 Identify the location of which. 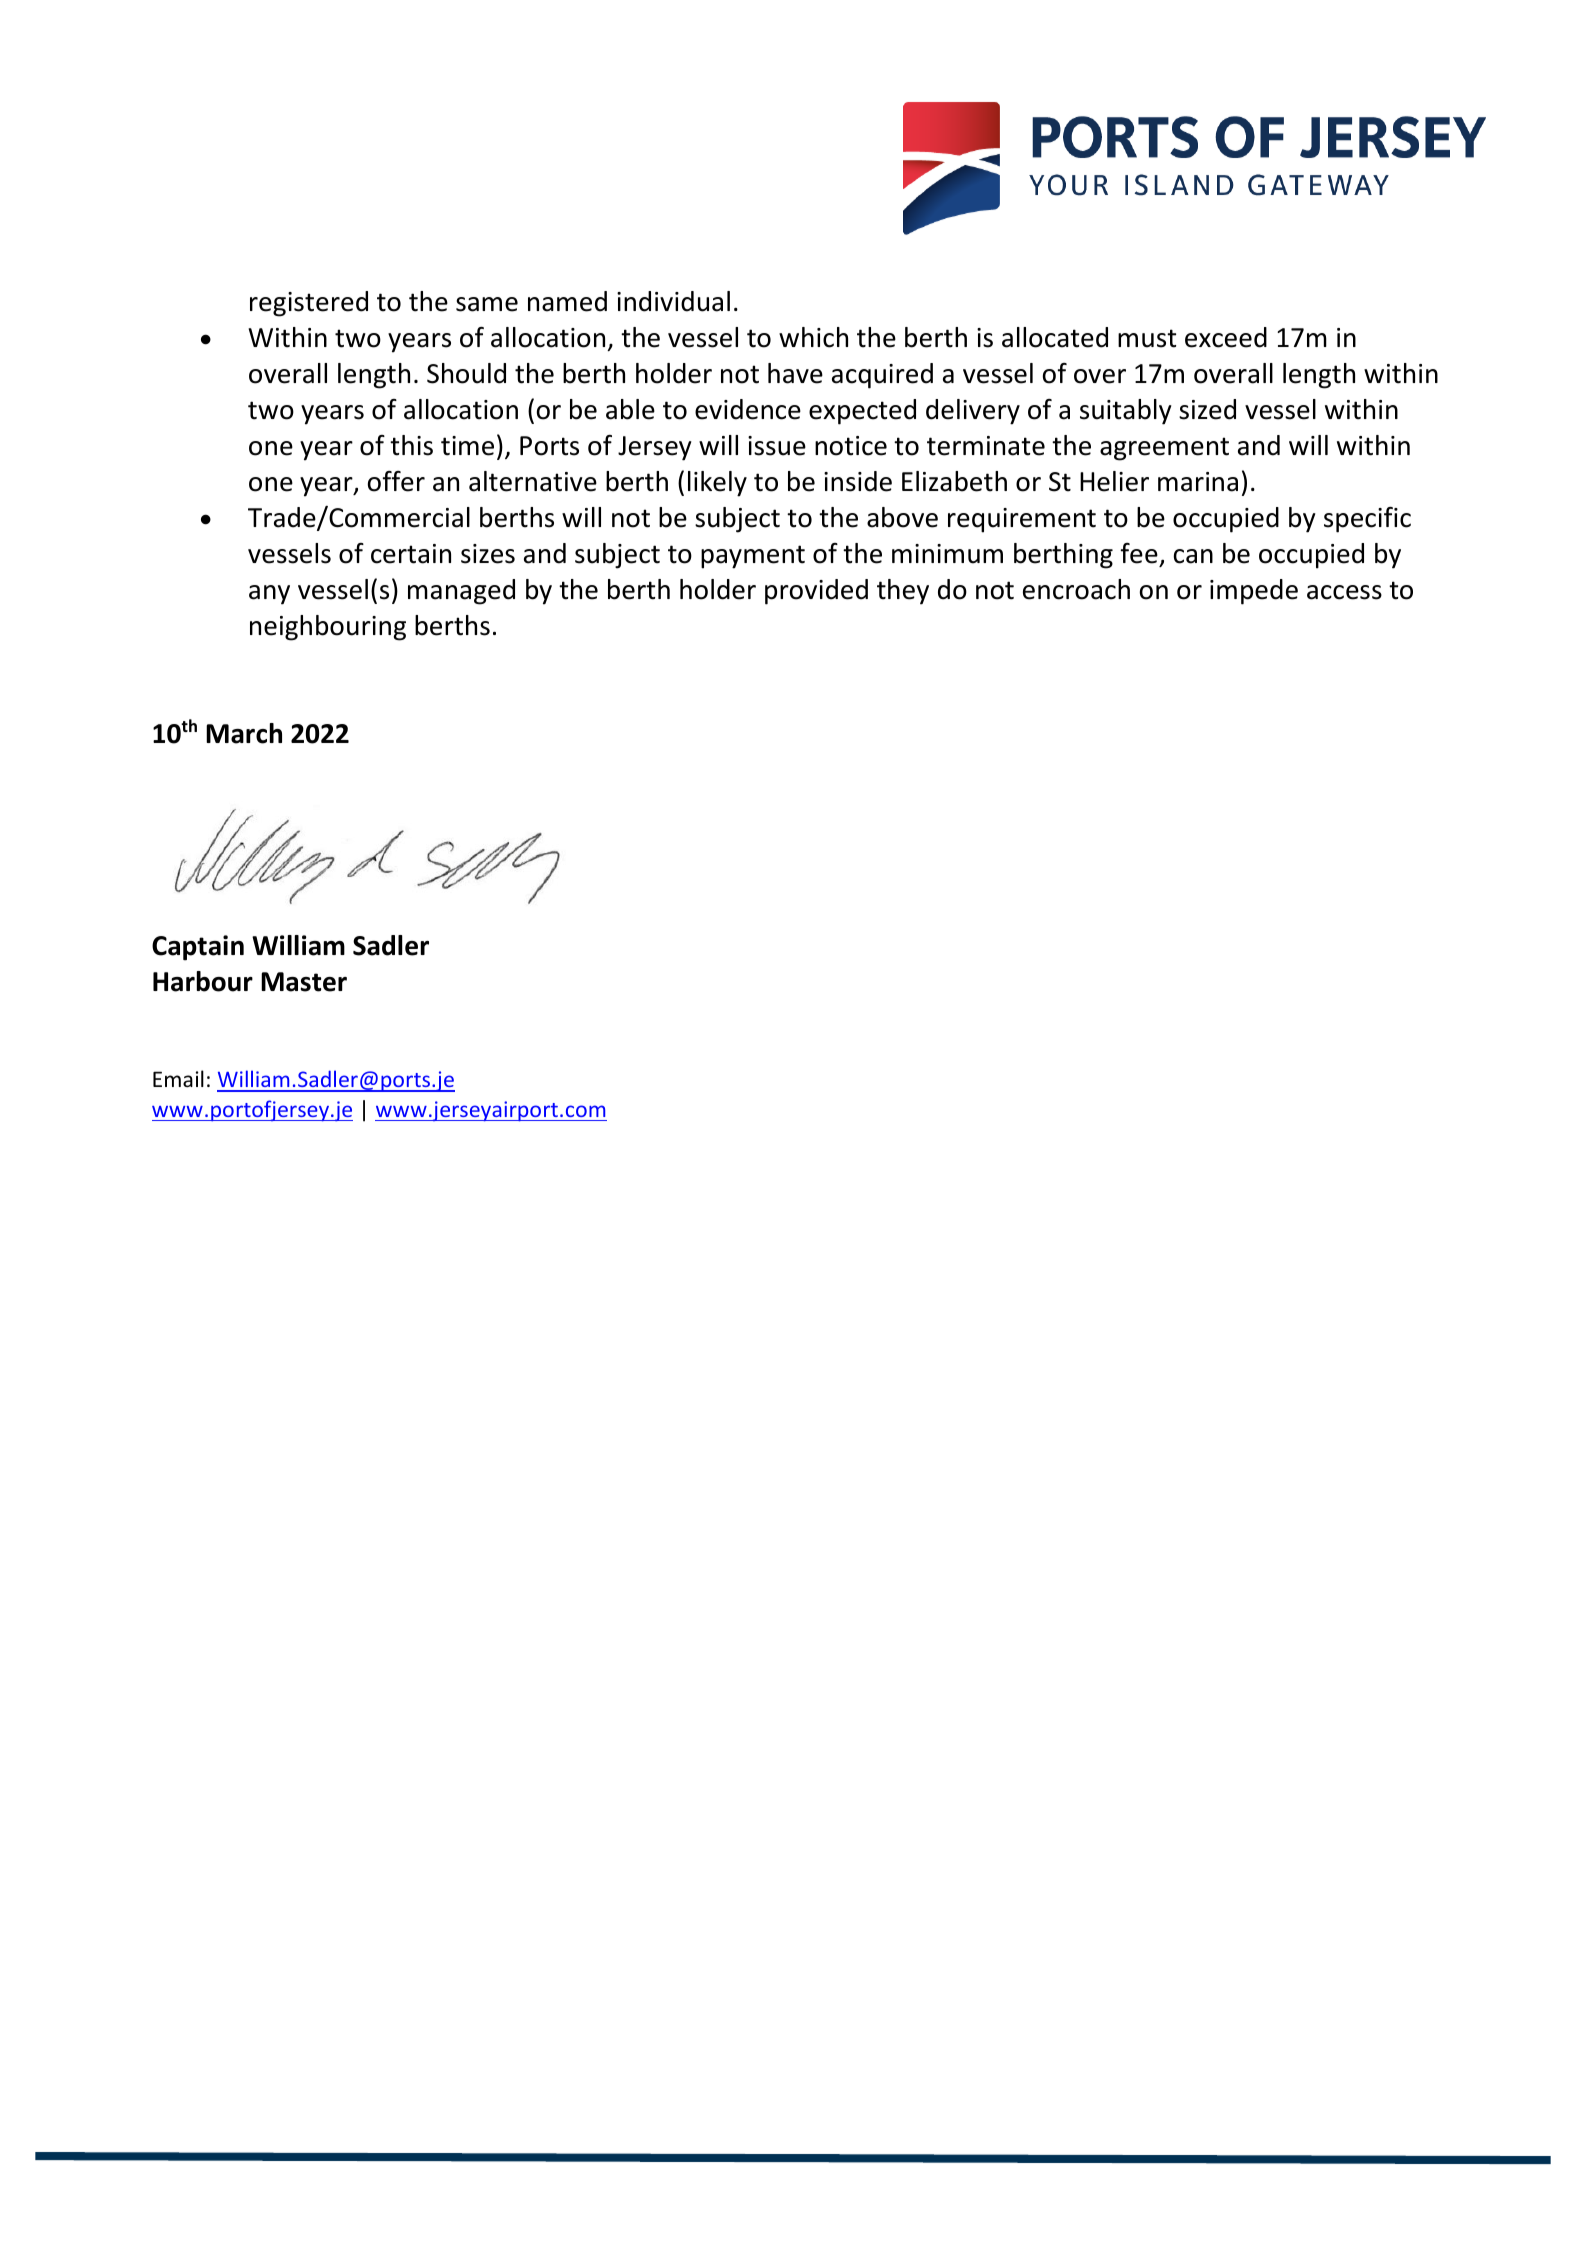
(813, 337).
